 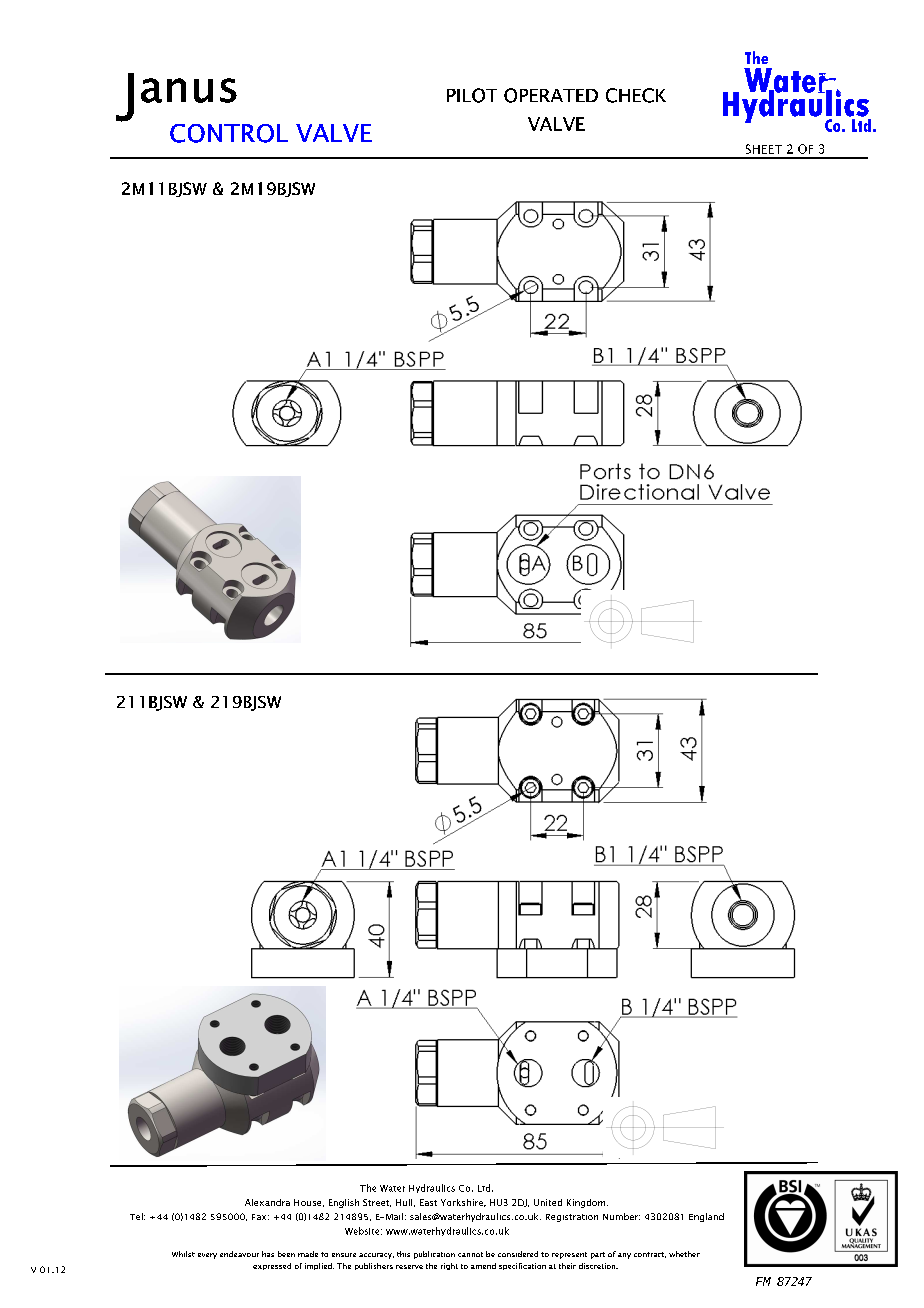 I want to click on CHECK, so click(x=636, y=95).
